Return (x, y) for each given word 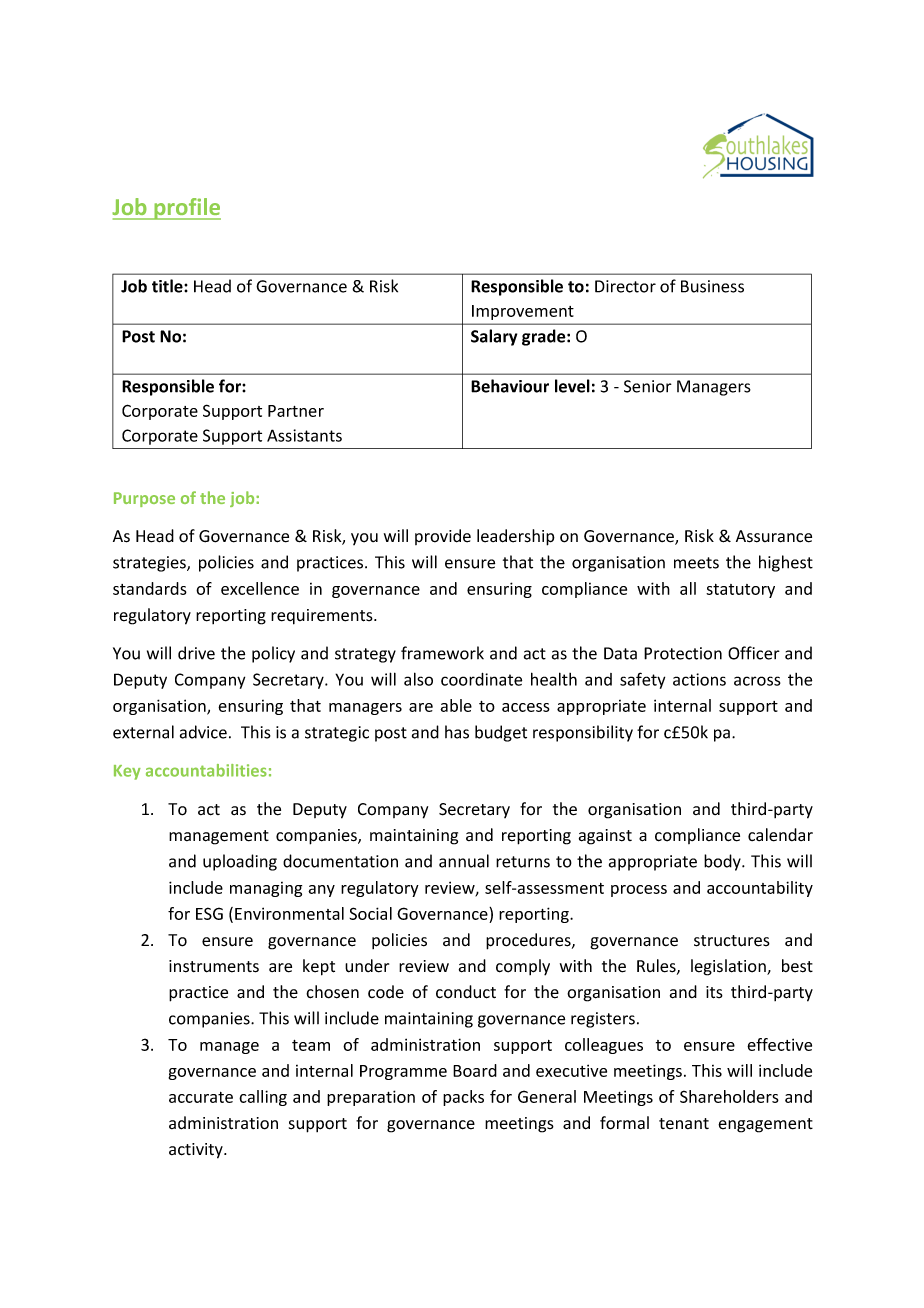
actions (699, 679)
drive (196, 653)
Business (712, 286)
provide (443, 537)
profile (186, 209)
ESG (209, 913)
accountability (760, 889)
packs (463, 1098)
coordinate (481, 679)
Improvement (523, 312)
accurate (201, 1097)
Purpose (144, 499)
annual (464, 861)
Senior (648, 386)
